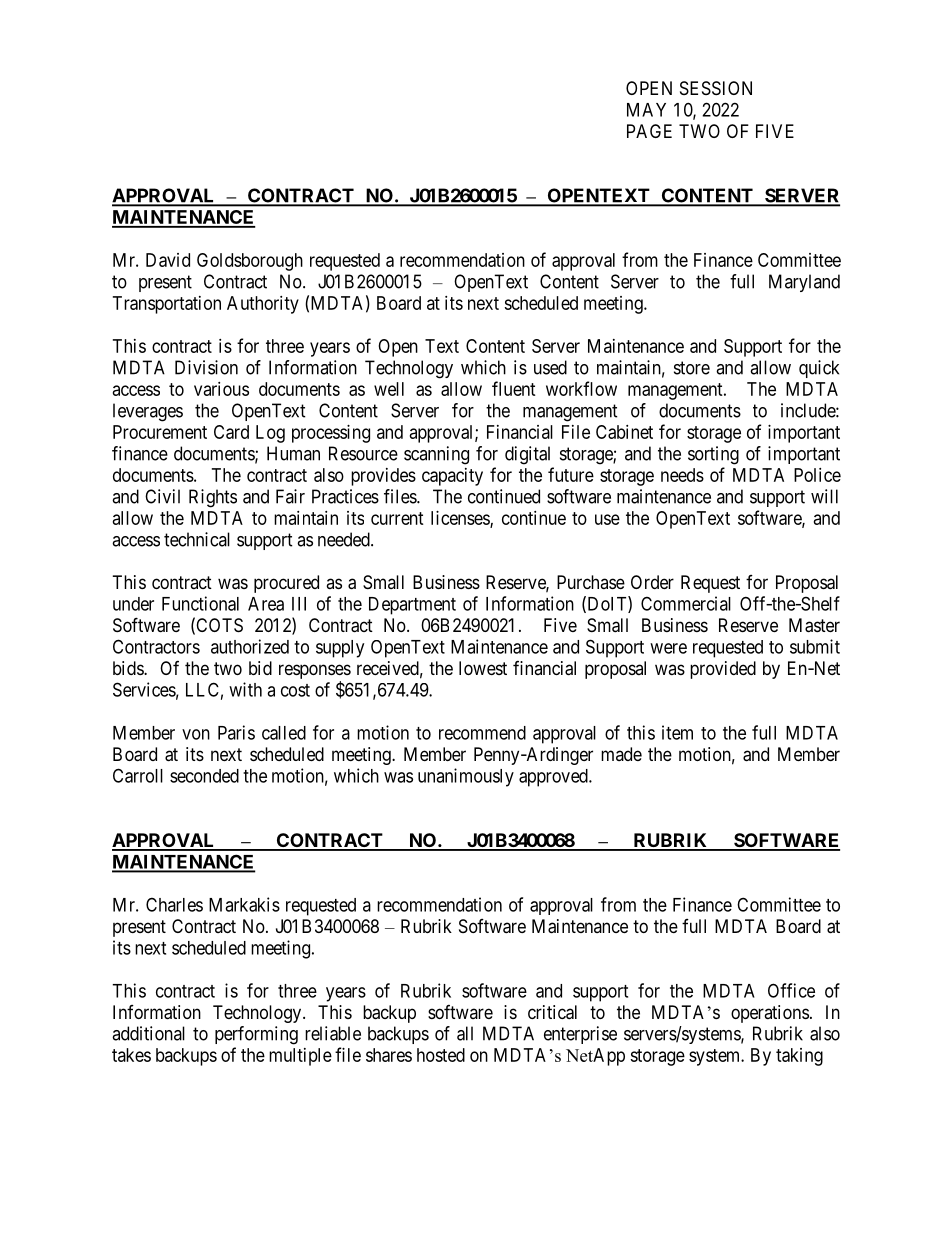 The width and height of the document is (952, 1233). Describe the element at coordinates (461, 519) in the document. I see `licenses` at that location.
